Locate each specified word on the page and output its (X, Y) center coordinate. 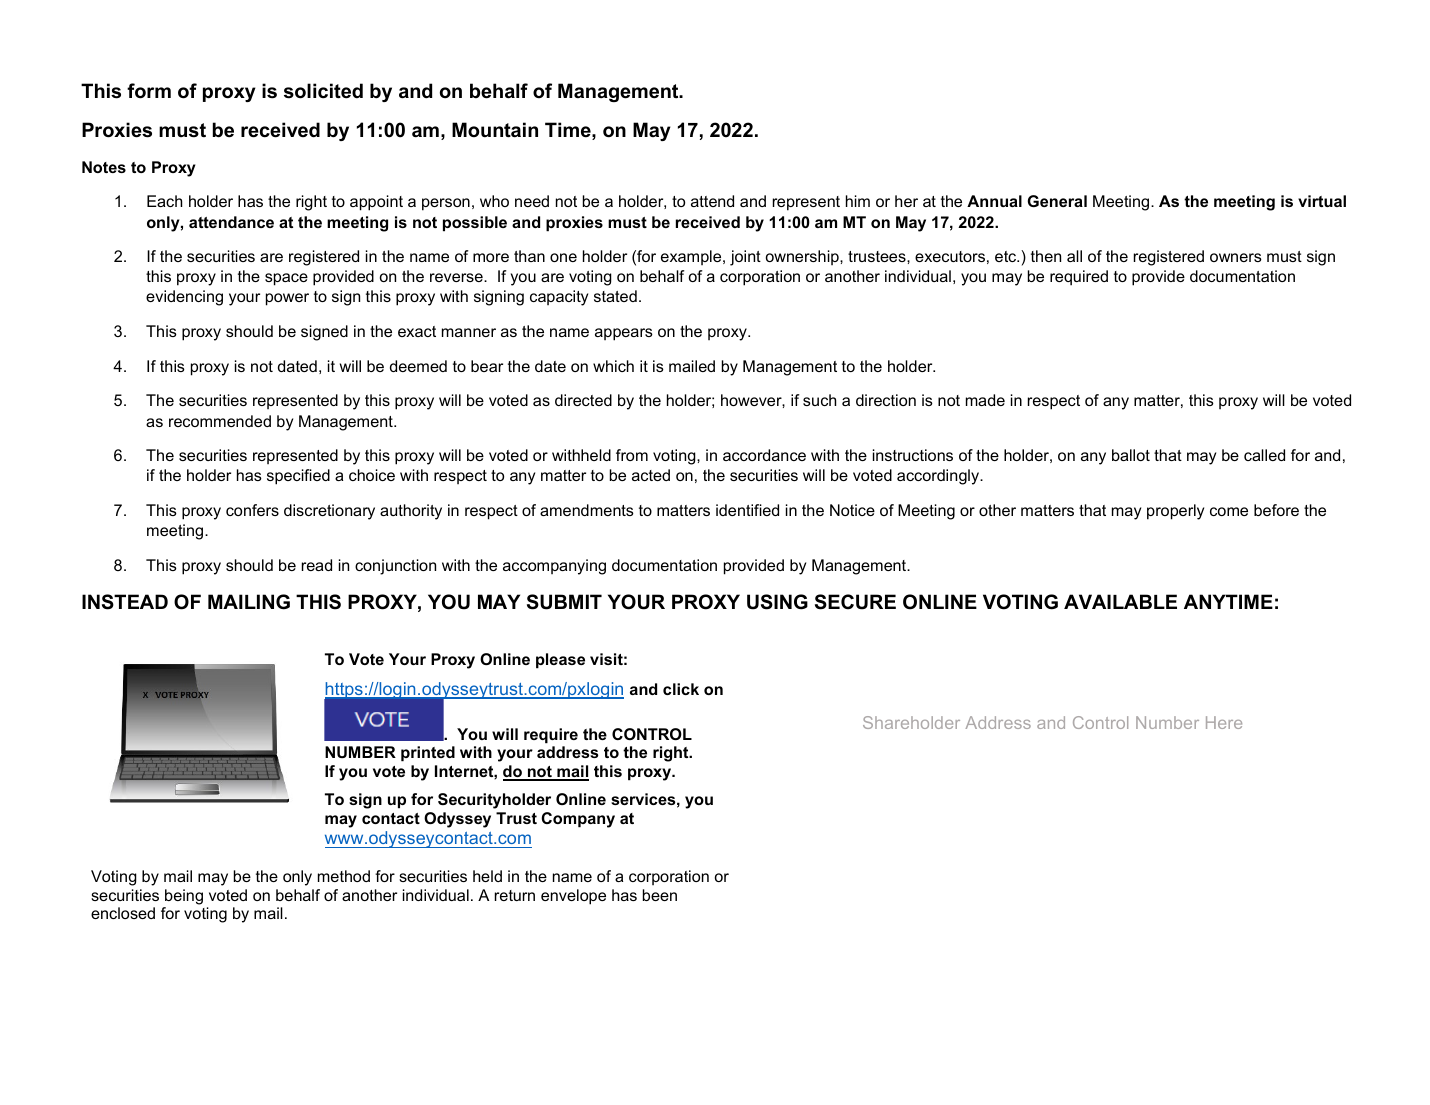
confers (252, 510)
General (1057, 201)
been (660, 895)
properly (1175, 512)
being (184, 897)
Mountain (495, 130)
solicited (323, 91)
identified (747, 510)
